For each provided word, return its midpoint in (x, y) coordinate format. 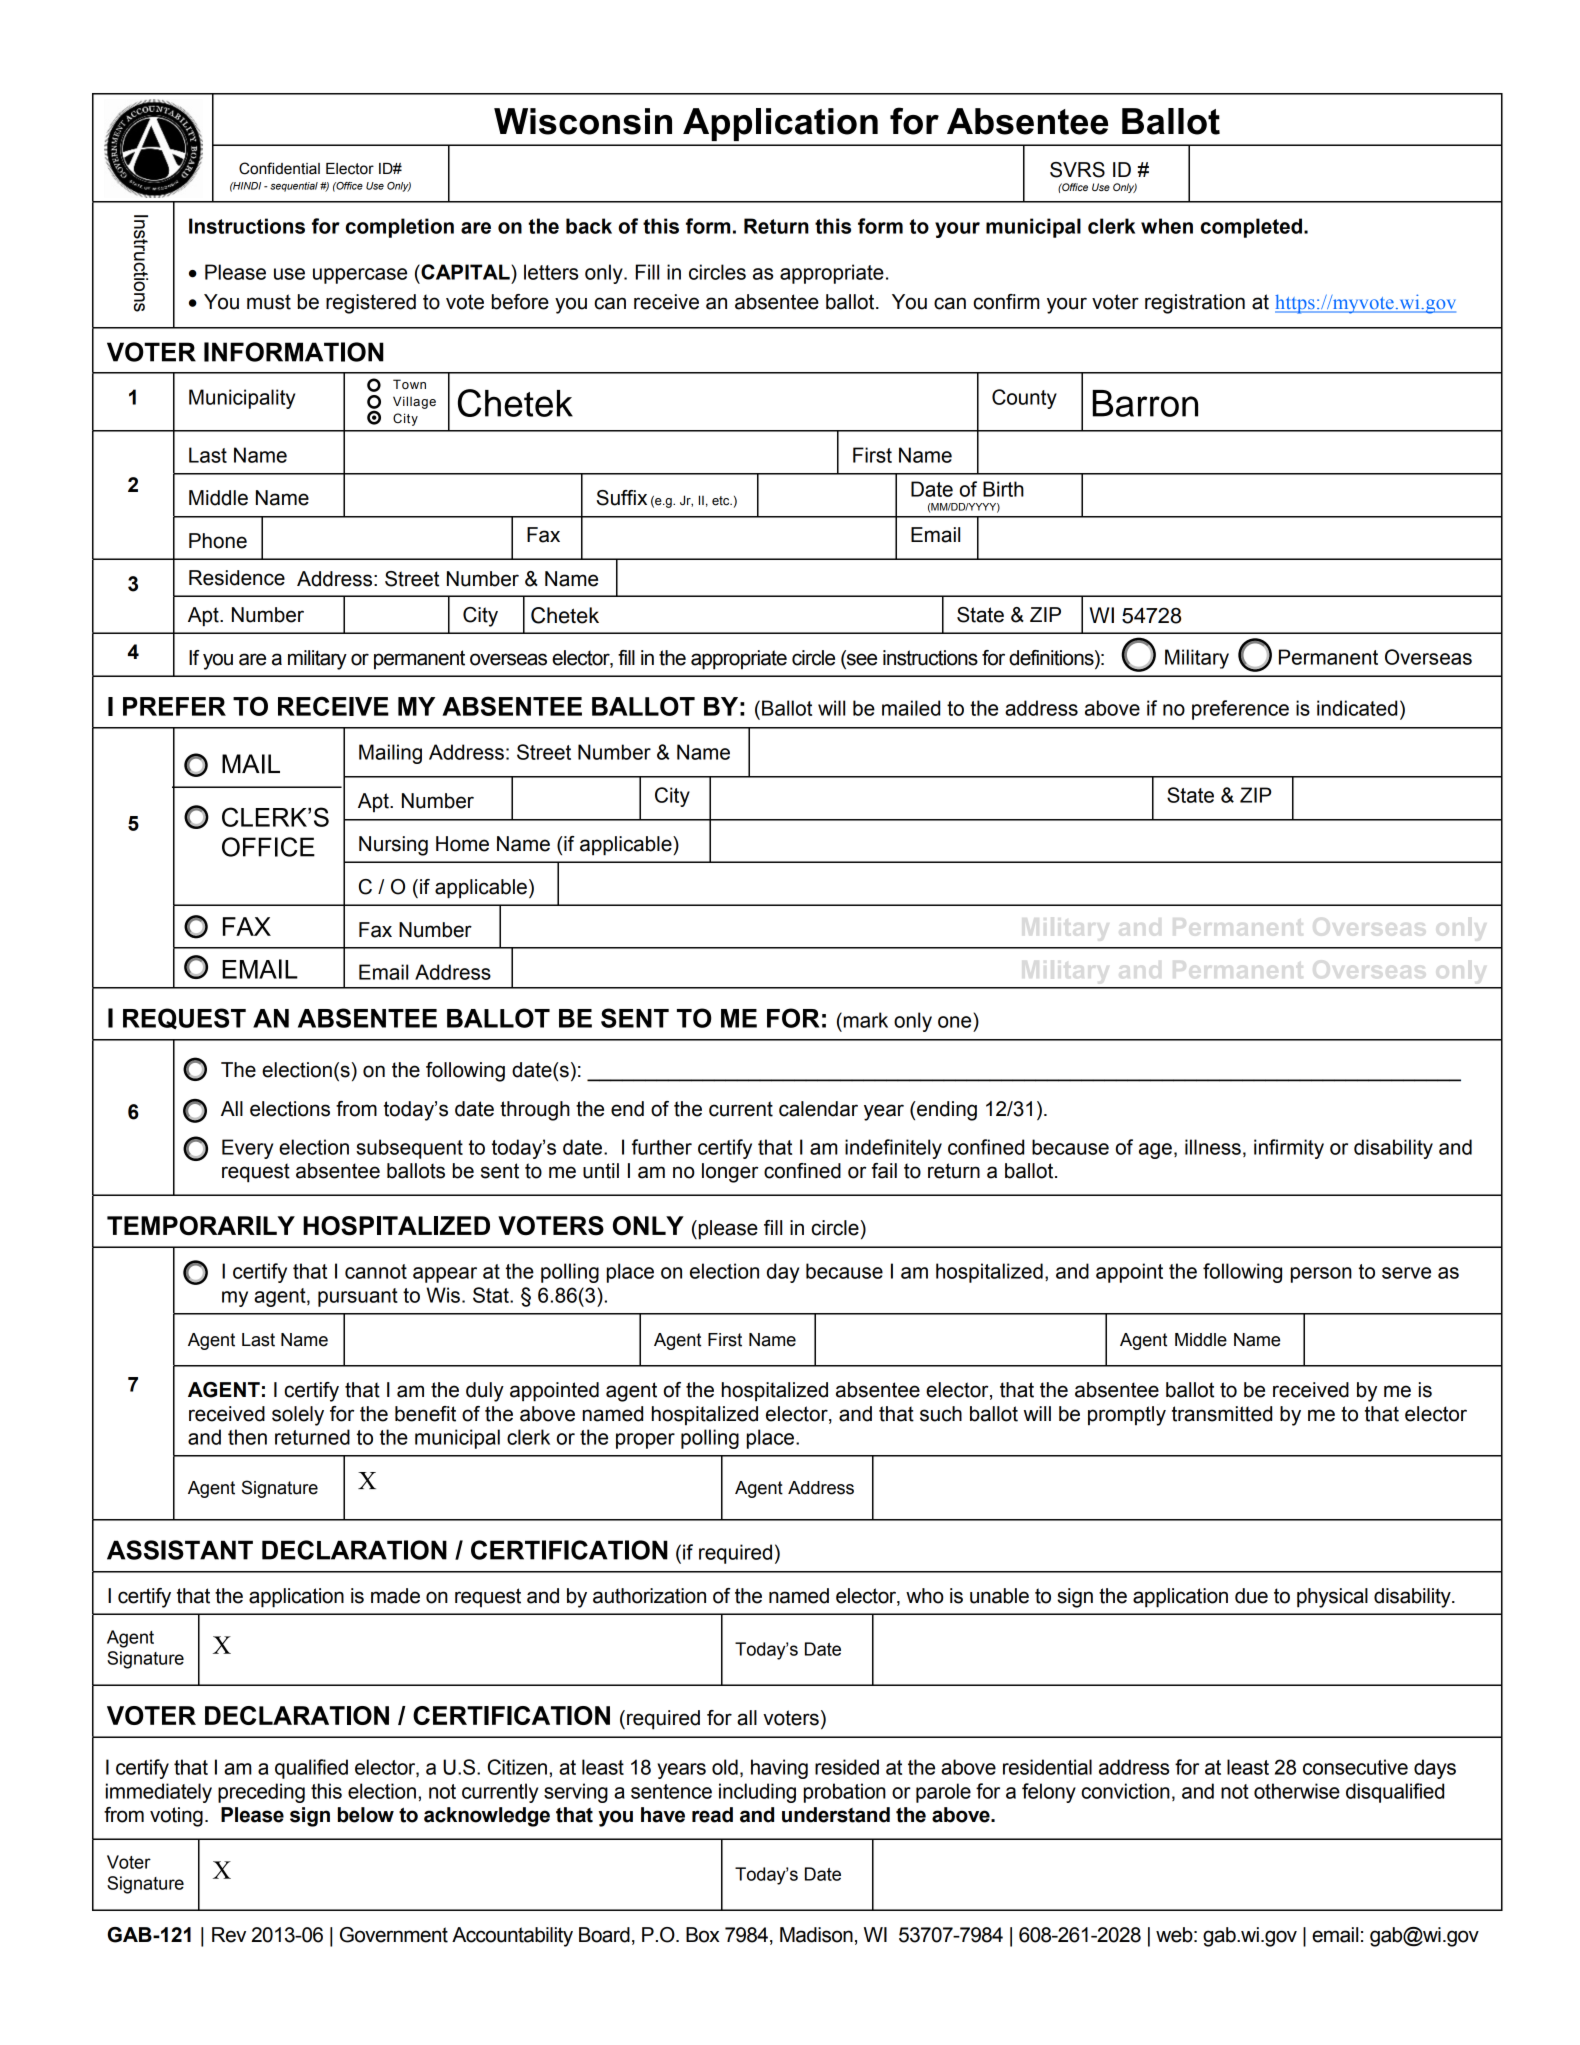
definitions (1052, 658)
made (395, 1596)
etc (722, 501)
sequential (294, 187)
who (925, 1596)
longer (730, 1173)
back (589, 226)
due (1251, 1596)
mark (864, 1020)
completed (1251, 228)
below (366, 1815)
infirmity (1289, 1149)
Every (247, 1149)
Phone (218, 541)
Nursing (393, 846)
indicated (1357, 708)
